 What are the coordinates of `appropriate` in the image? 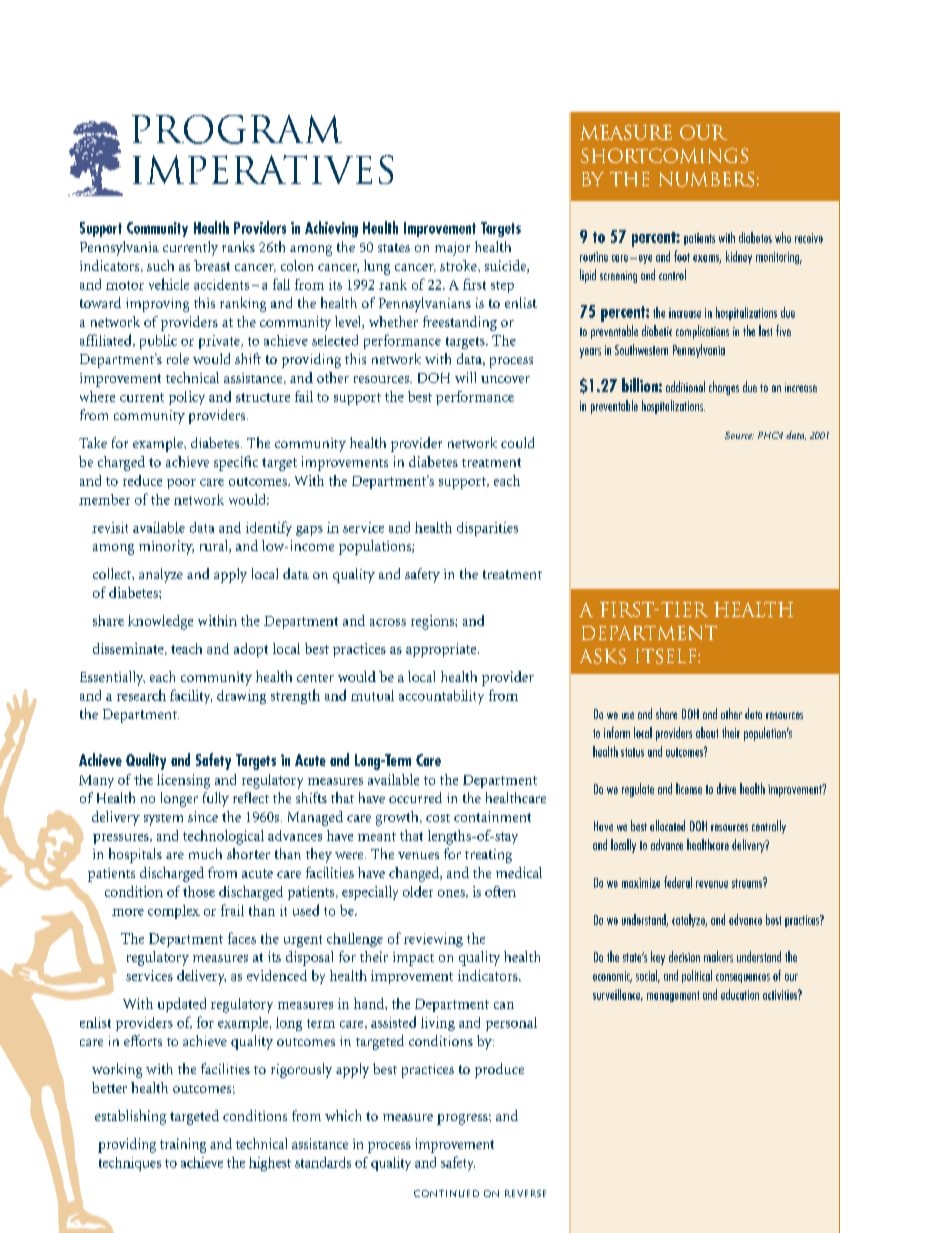 It's located at (442, 650).
